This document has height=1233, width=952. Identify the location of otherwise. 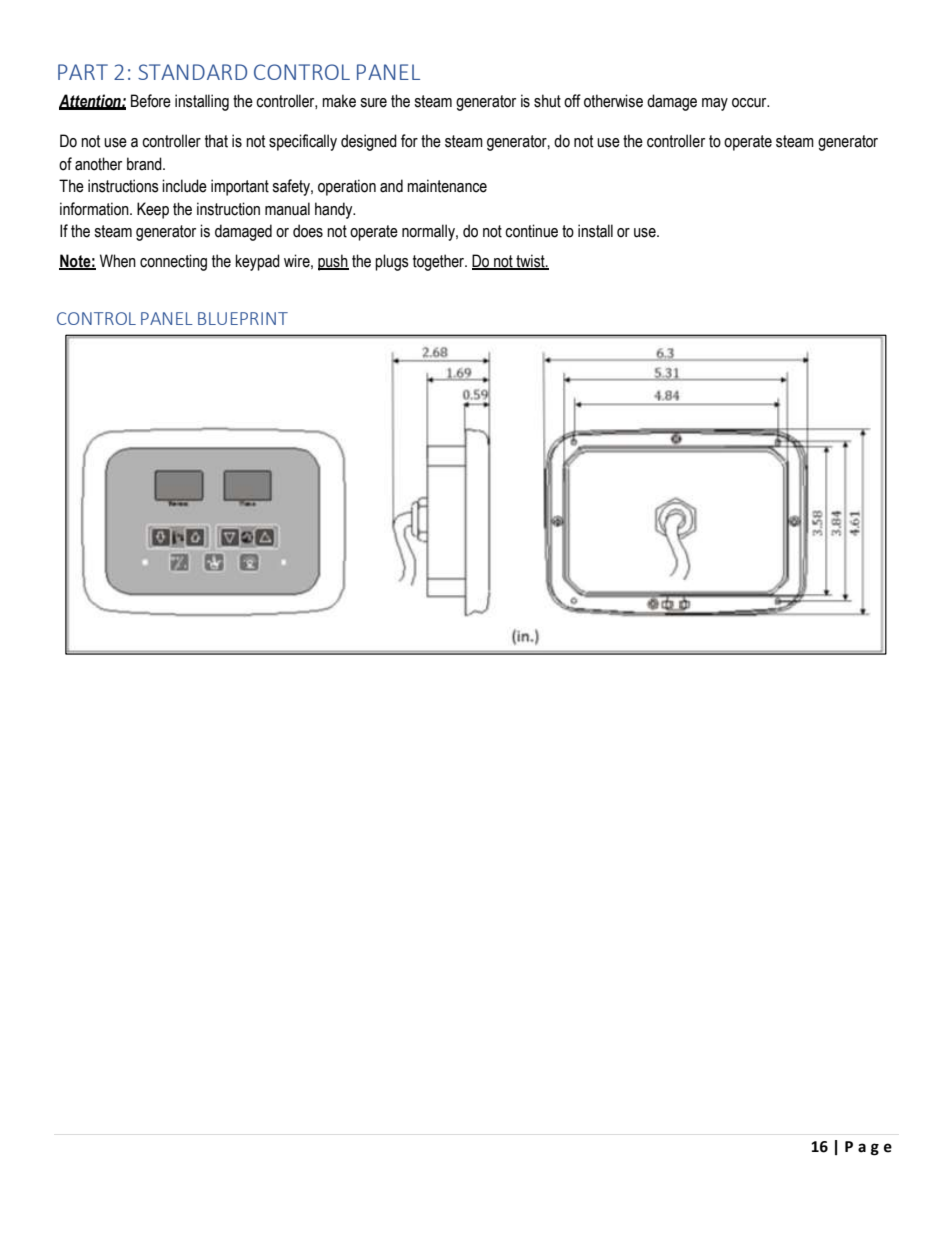
(613, 101).
